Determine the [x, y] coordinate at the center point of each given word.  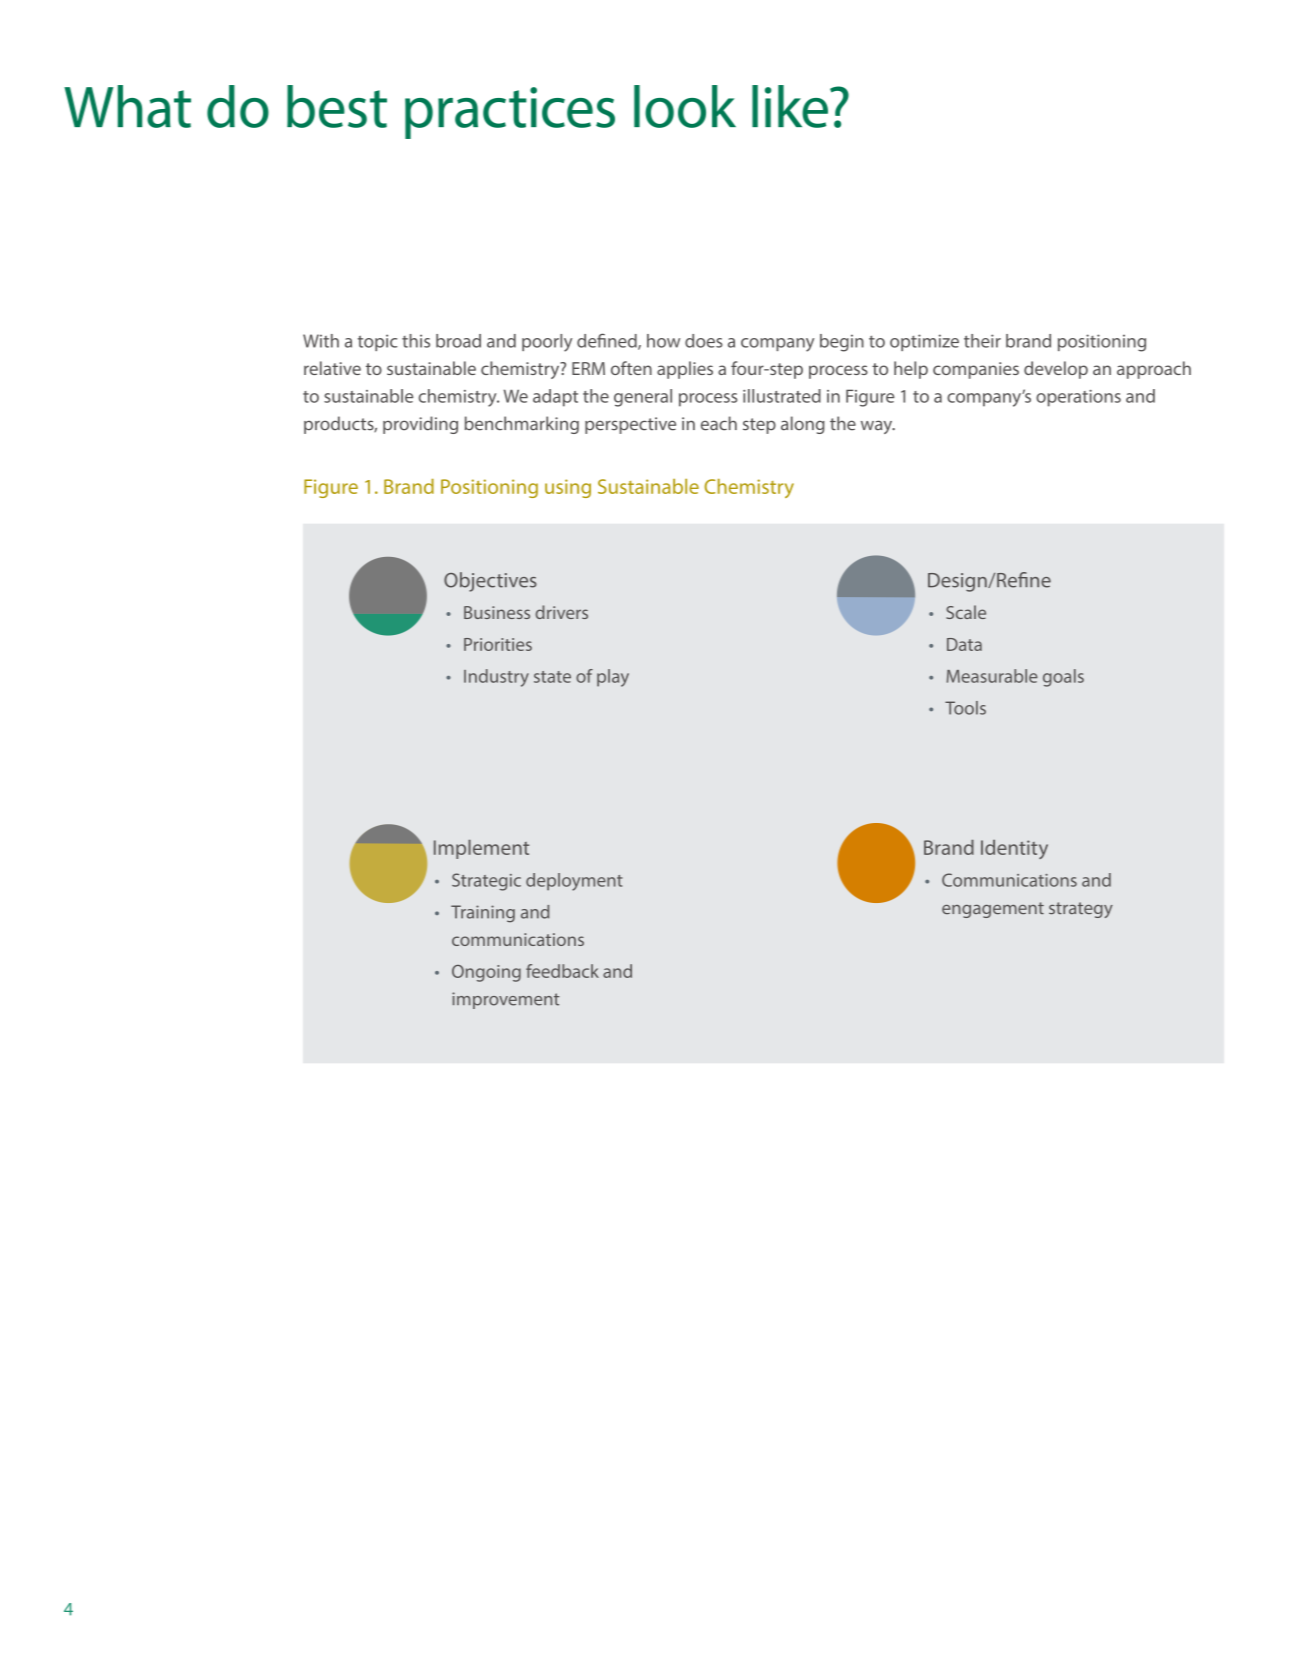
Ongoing [486, 973]
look [685, 106]
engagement [993, 910]
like [790, 106]
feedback [562, 971]
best [337, 106]
